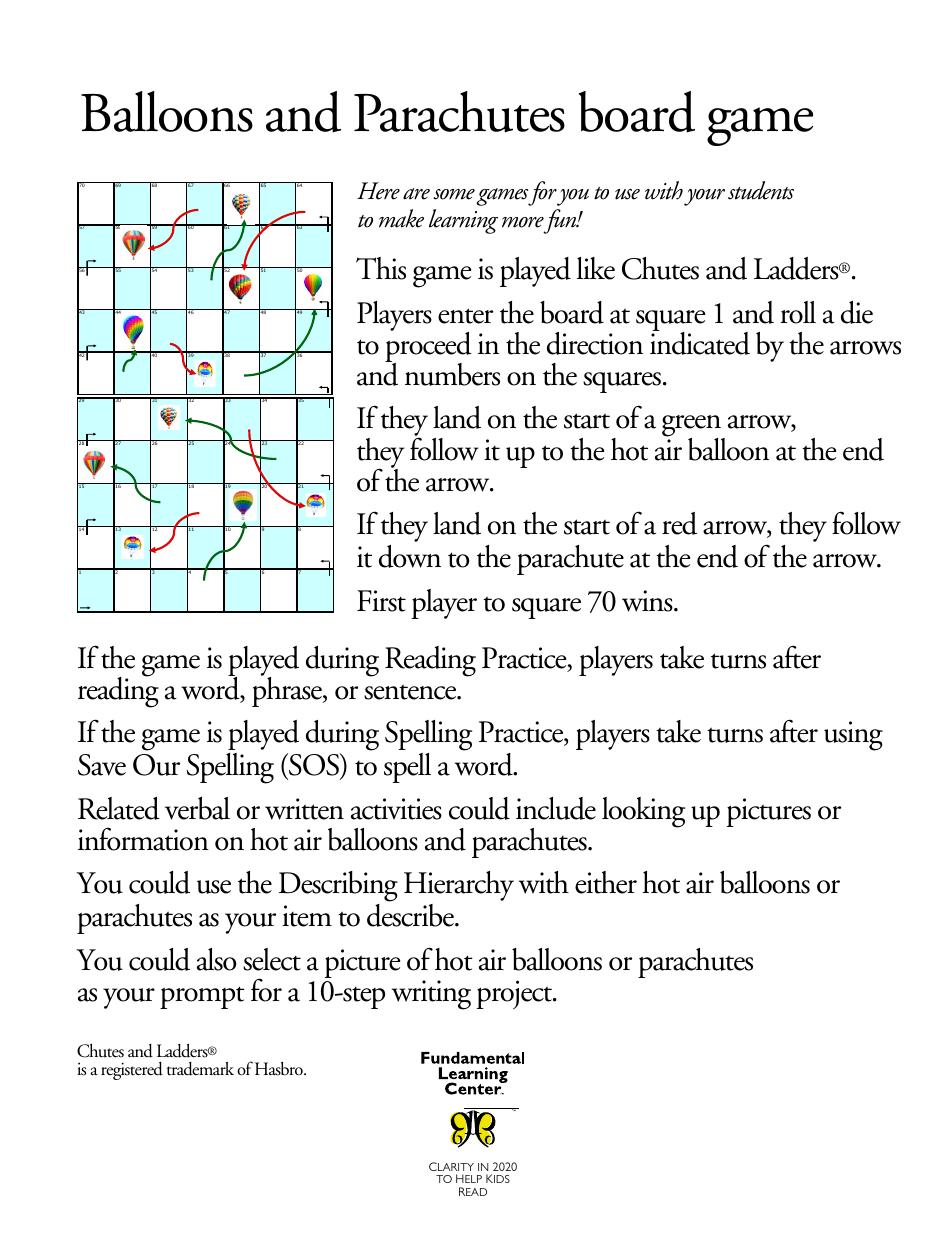 Image resolution: width=952 pixels, height=1233 pixels. What do you see at coordinates (452, 374) in the image?
I see `numbers` at bounding box center [452, 374].
